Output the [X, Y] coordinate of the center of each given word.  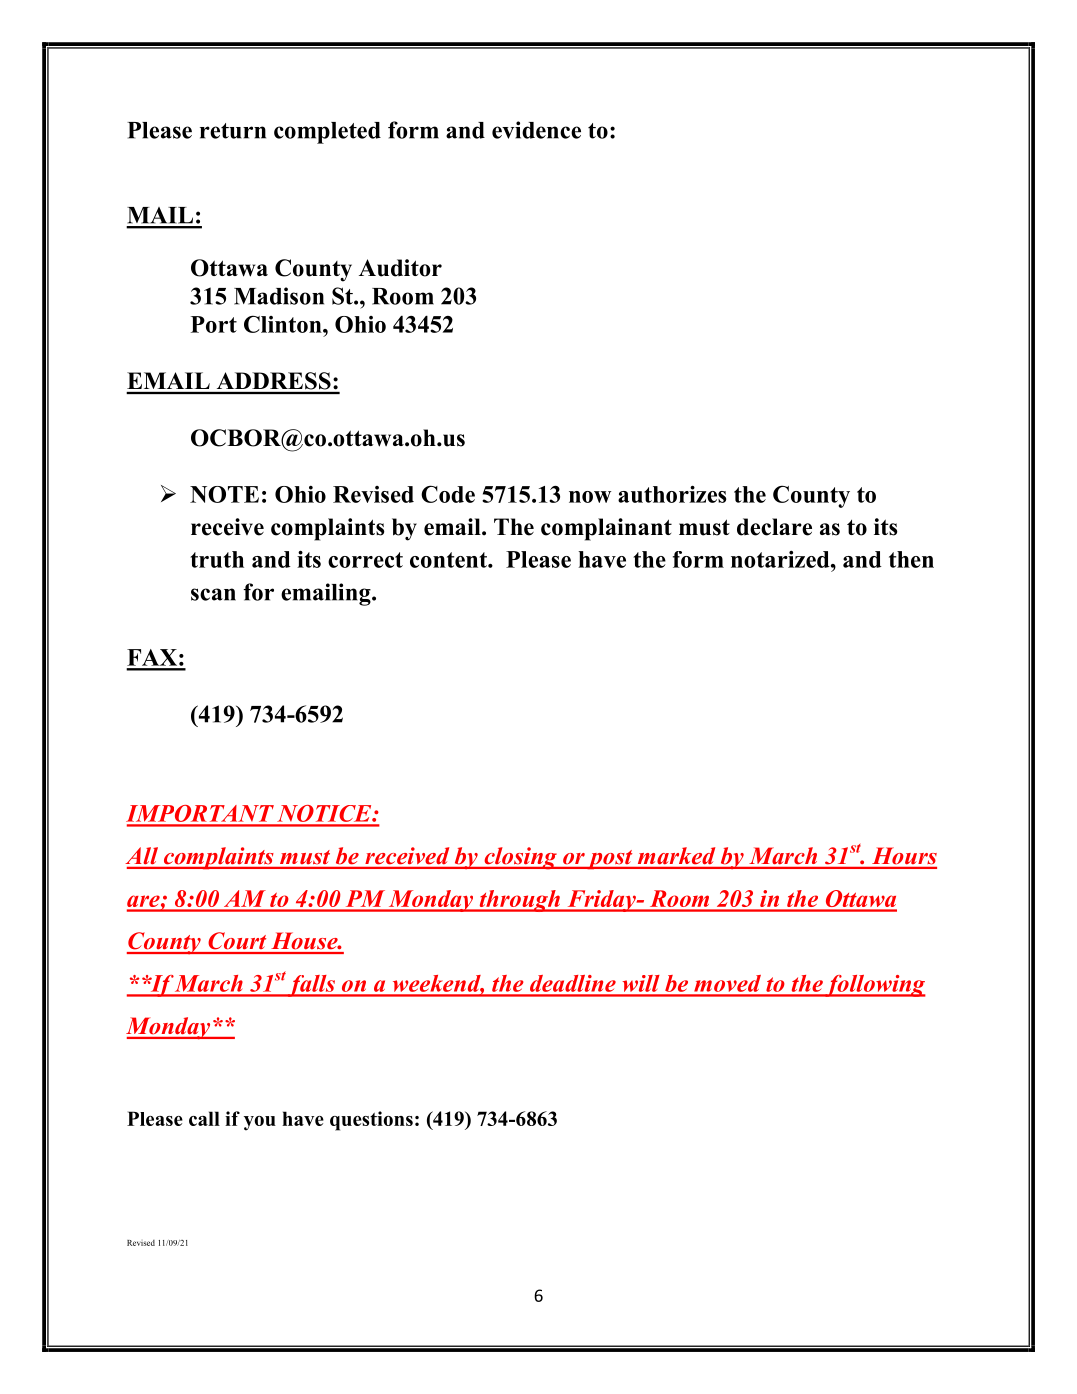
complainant [606, 529]
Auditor [400, 268]
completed [327, 133]
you [260, 1123]
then [911, 559]
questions [371, 1121]
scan [213, 594]
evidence [536, 130]
